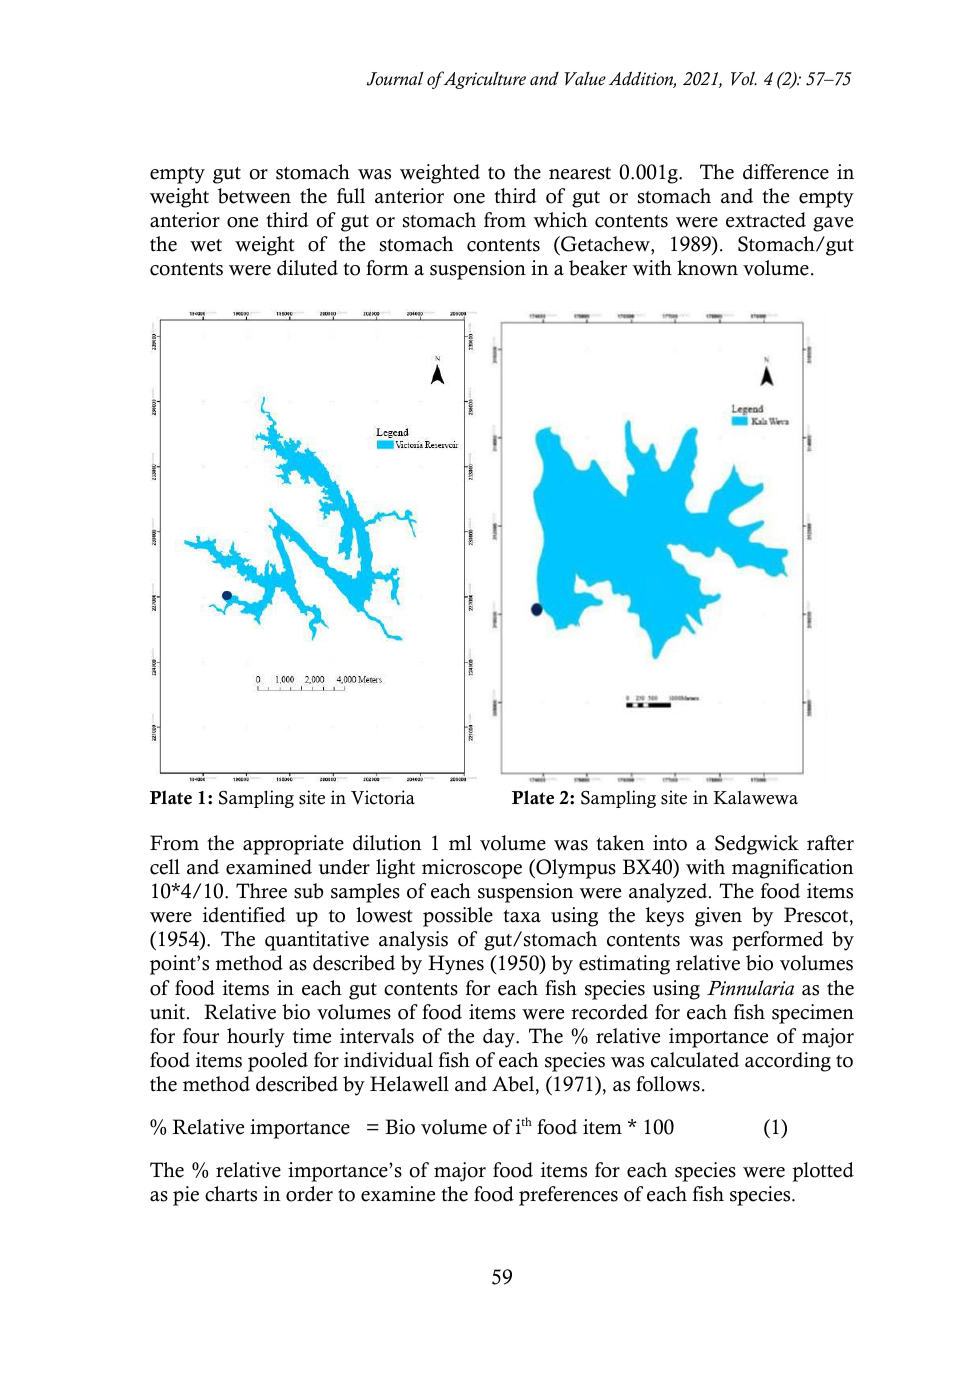 The width and height of the document is (977, 1379). Describe the element at coordinates (387, 843) in the document. I see `dilution` at that location.
